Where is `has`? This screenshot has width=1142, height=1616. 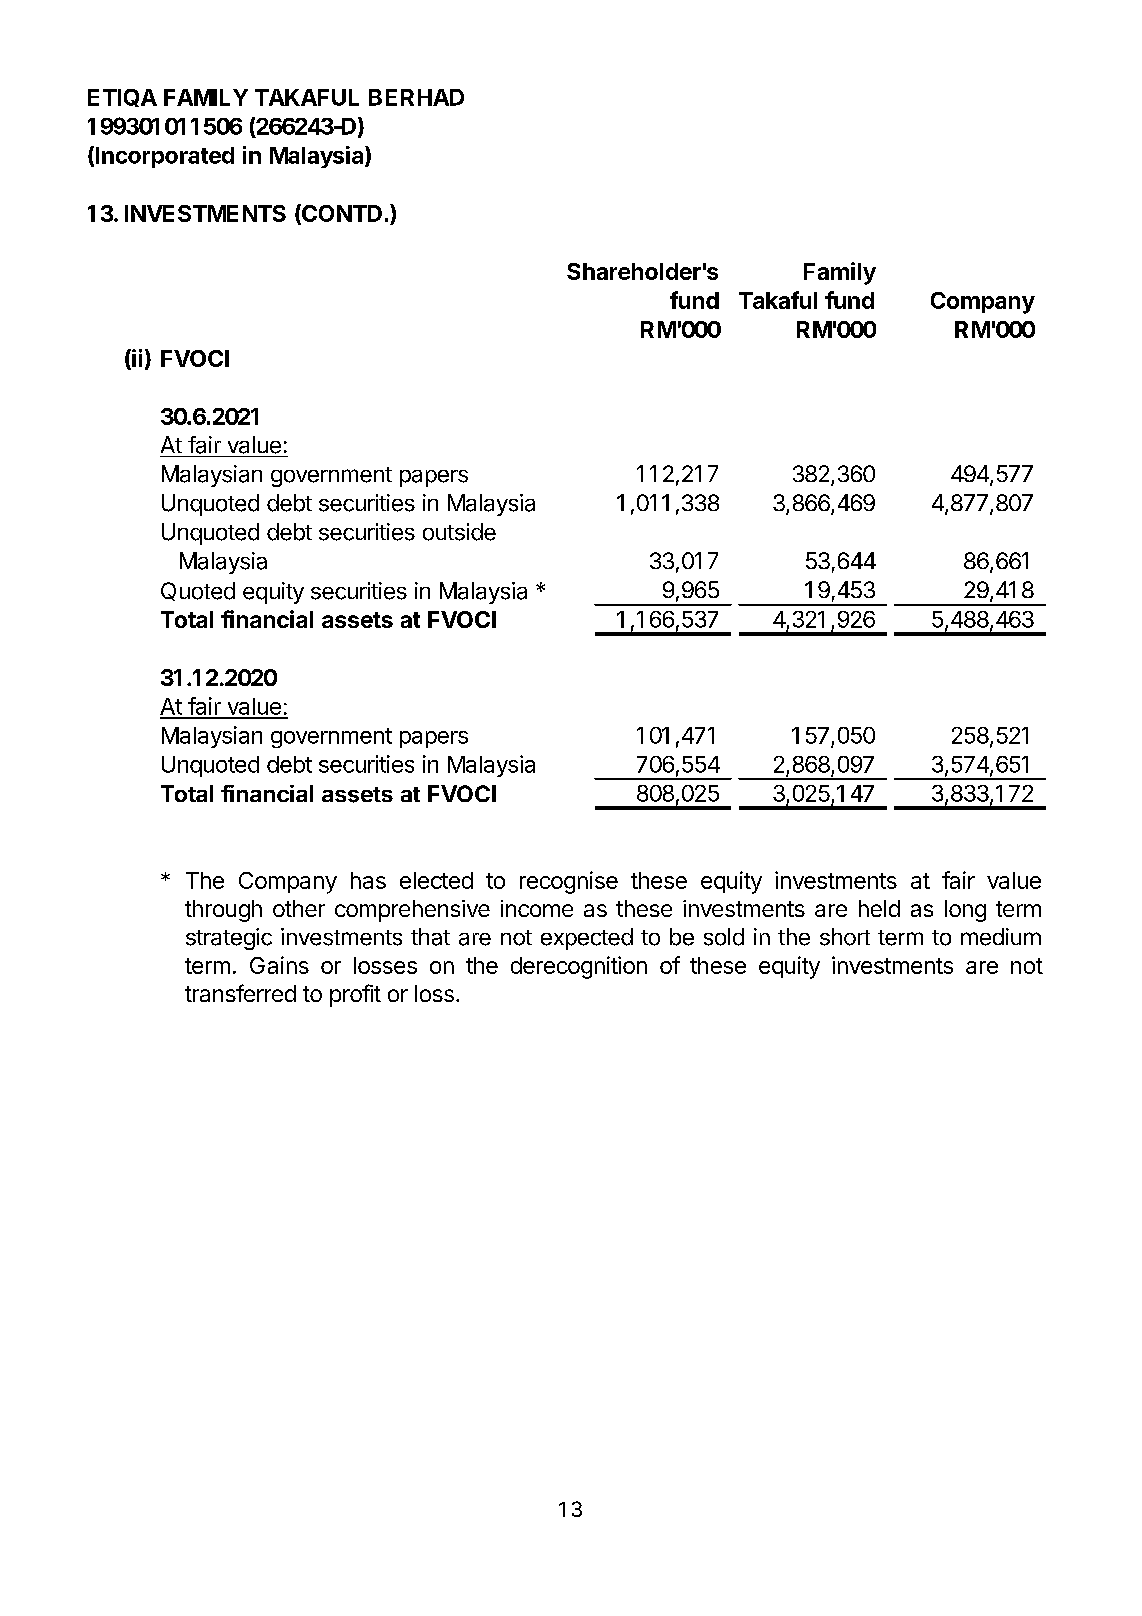
has is located at coordinates (368, 880).
